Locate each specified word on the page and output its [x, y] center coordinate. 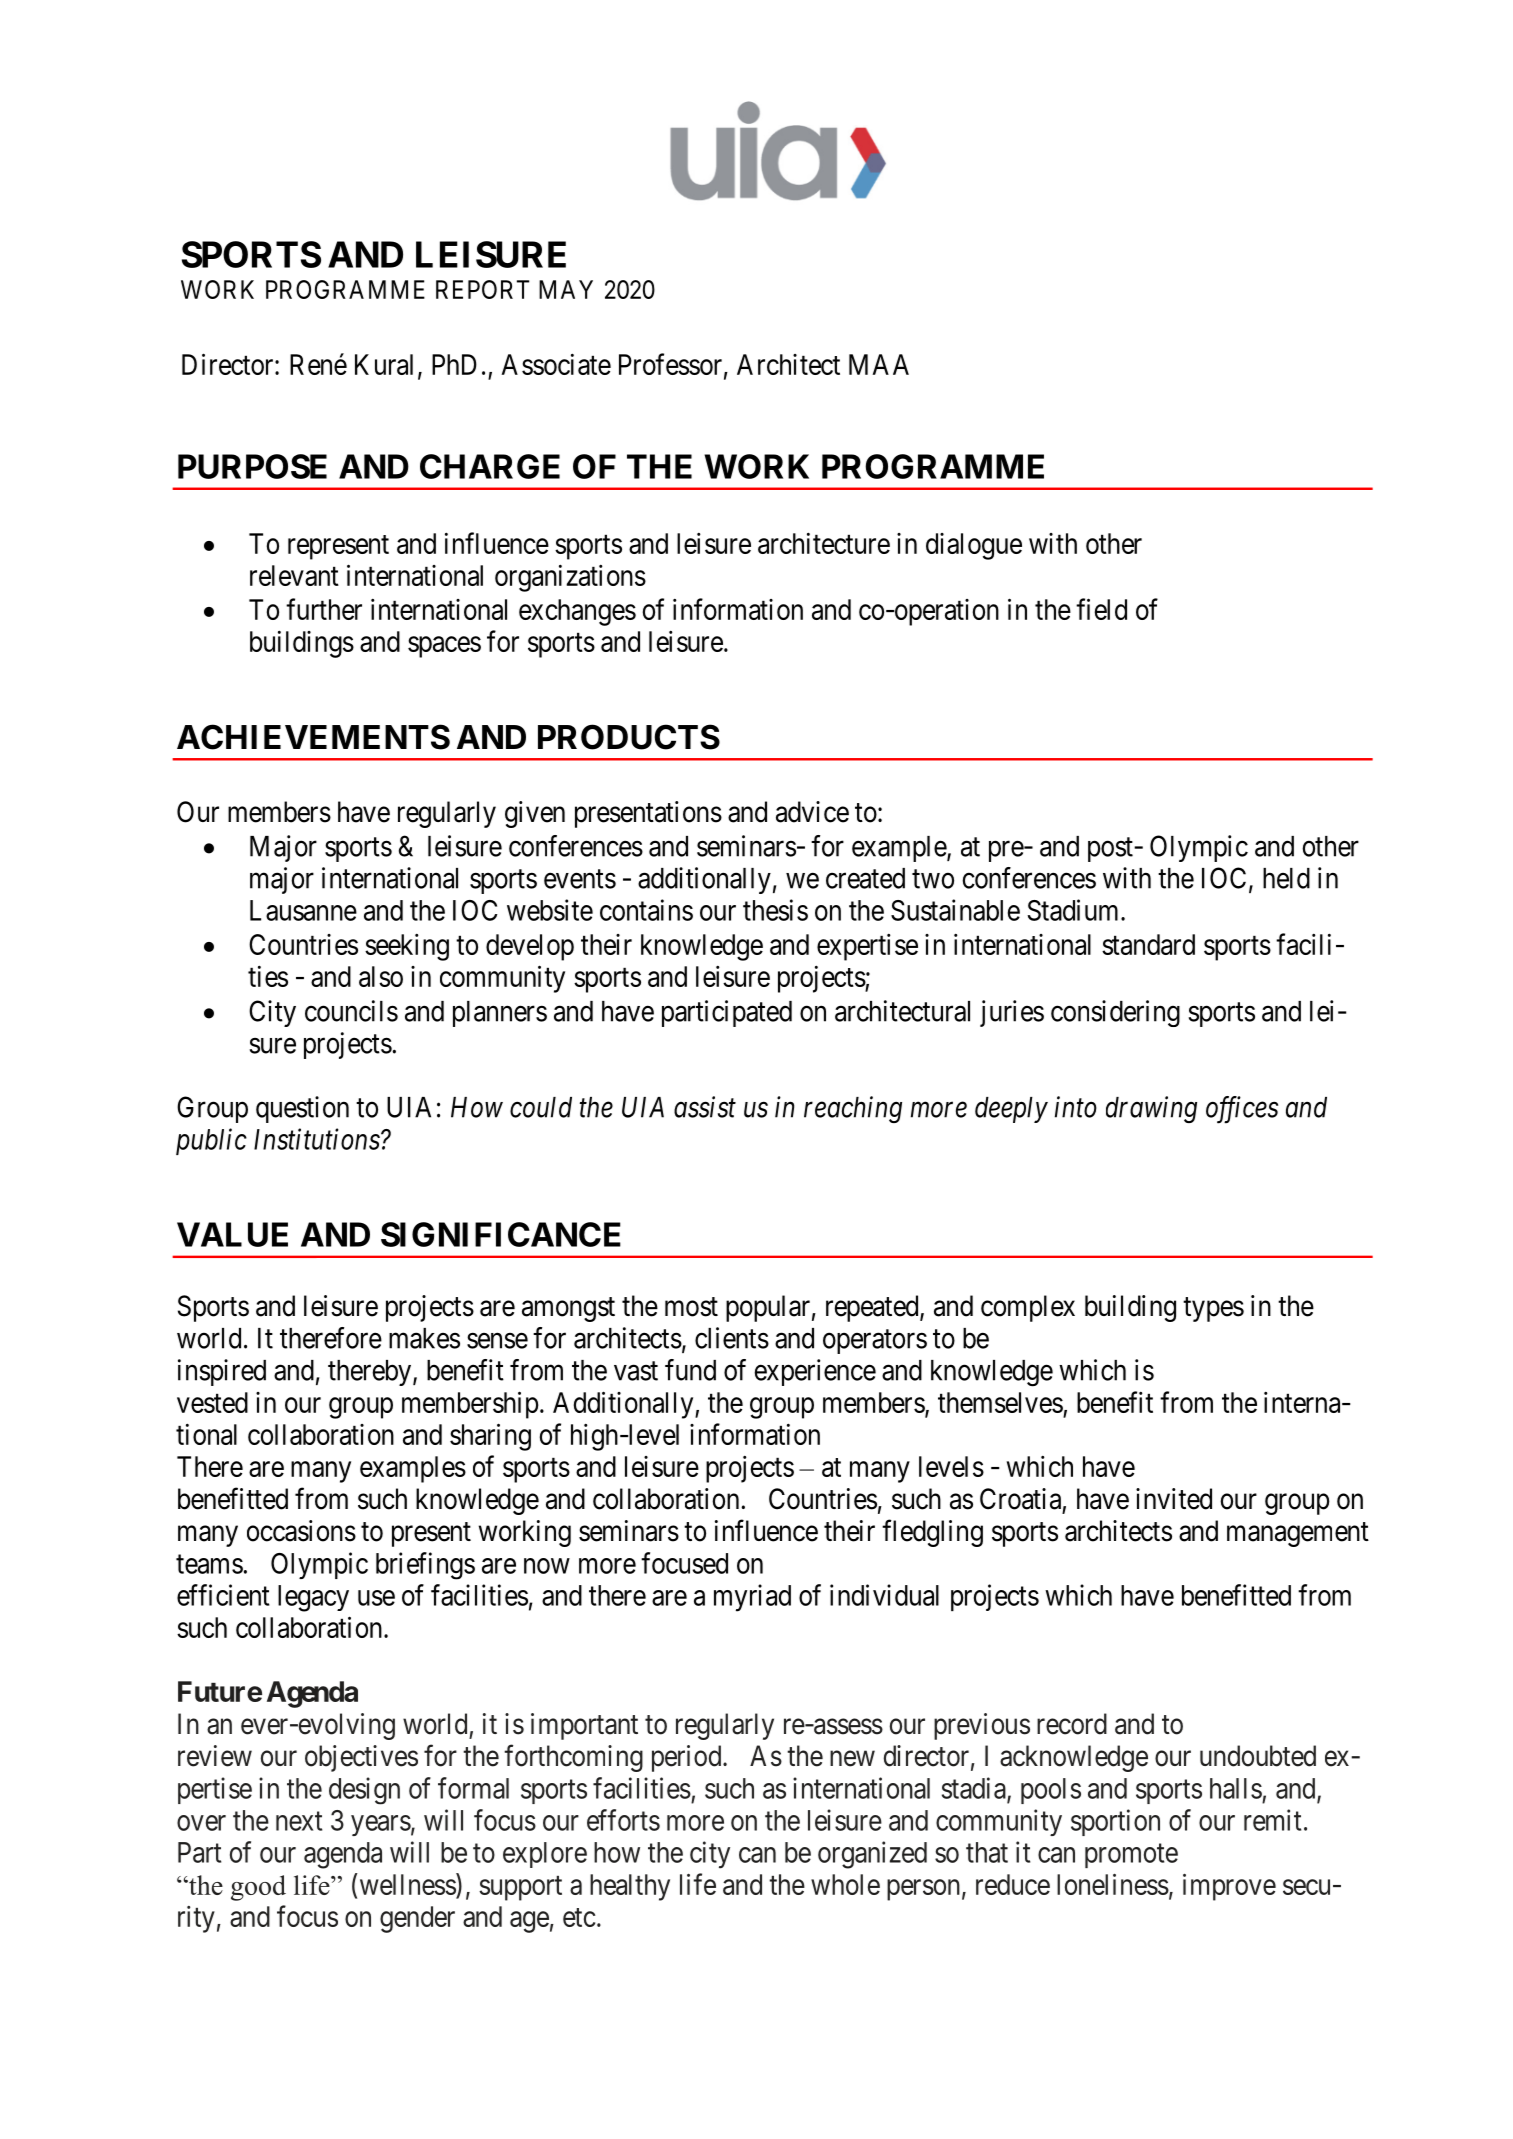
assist [705, 1107]
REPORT [482, 289]
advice [812, 812]
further [324, 609]
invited [1174, 1499]
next [299, 1821]
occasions [301, 1531]
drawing [1151, 1109]
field [1101, 609]
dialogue [974, 546]
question [302, 1109]
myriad [752, 1598]
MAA [879, 364]
